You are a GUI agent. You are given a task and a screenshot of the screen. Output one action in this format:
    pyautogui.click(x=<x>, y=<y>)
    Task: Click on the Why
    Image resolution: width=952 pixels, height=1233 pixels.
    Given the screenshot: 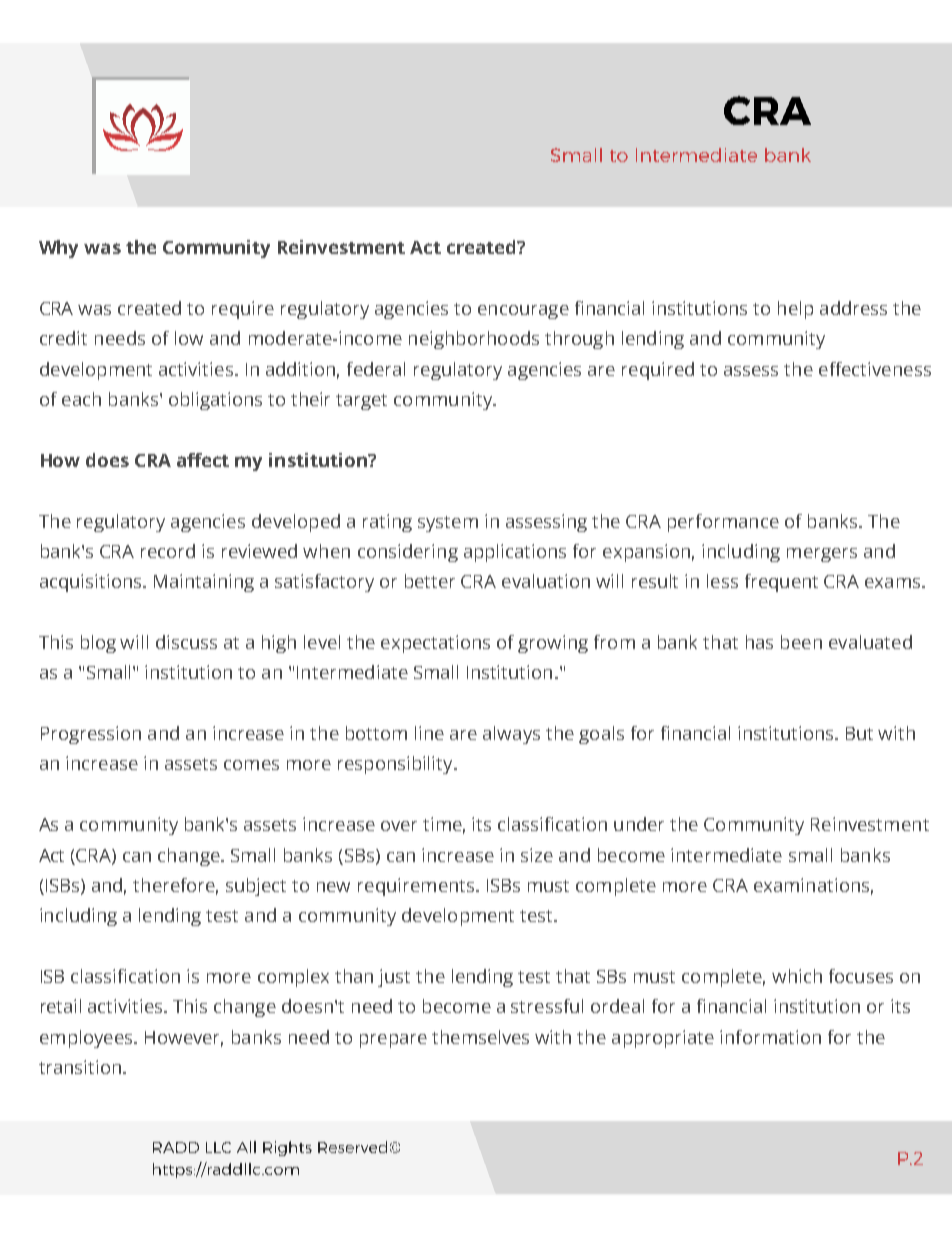 What is the action you would take?
    pyautogui.click(x=58, y=249)
